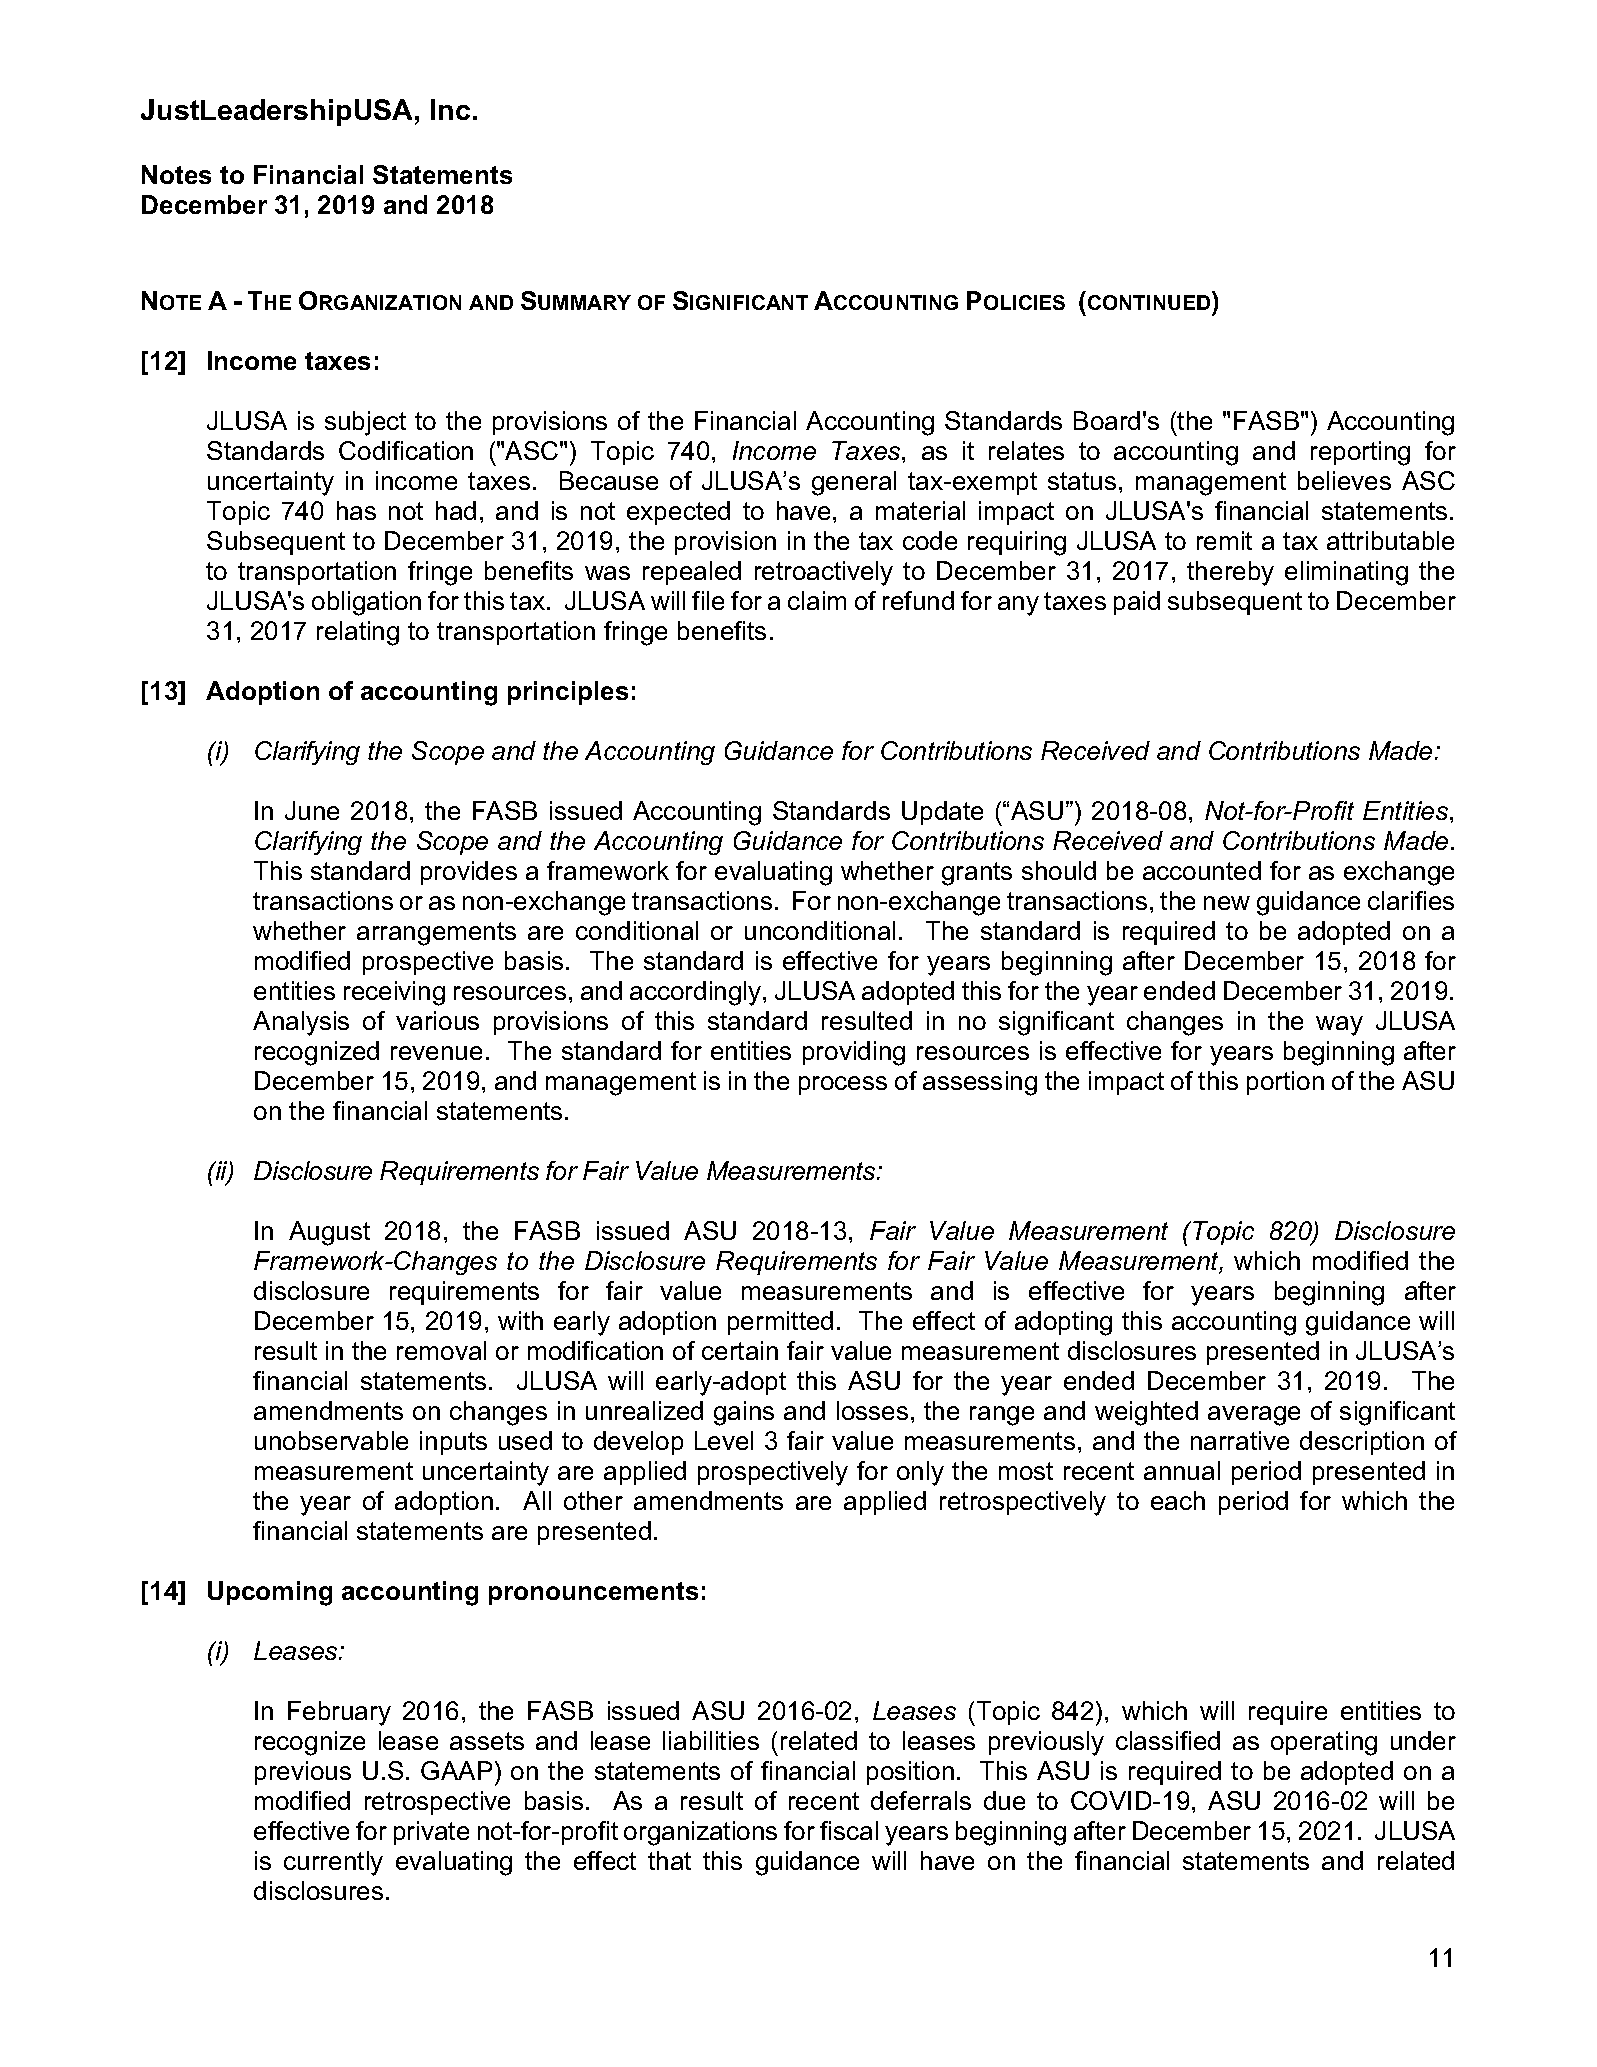  What do you see at coordinates (1254, 1416) in the page?
I see `average` at bounding box center [1254, 1416].
